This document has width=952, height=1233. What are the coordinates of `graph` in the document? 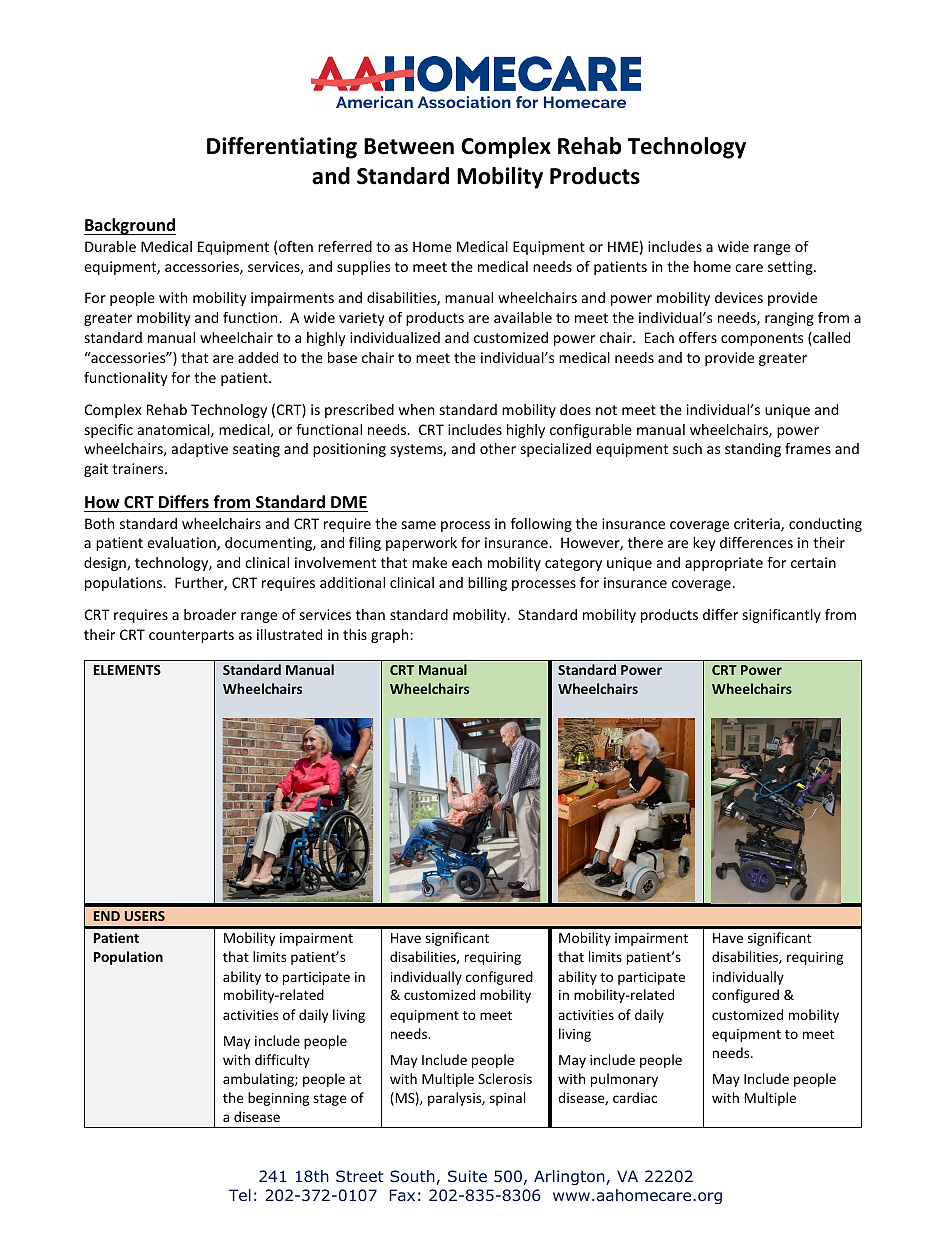 It's located at (391, 636).
